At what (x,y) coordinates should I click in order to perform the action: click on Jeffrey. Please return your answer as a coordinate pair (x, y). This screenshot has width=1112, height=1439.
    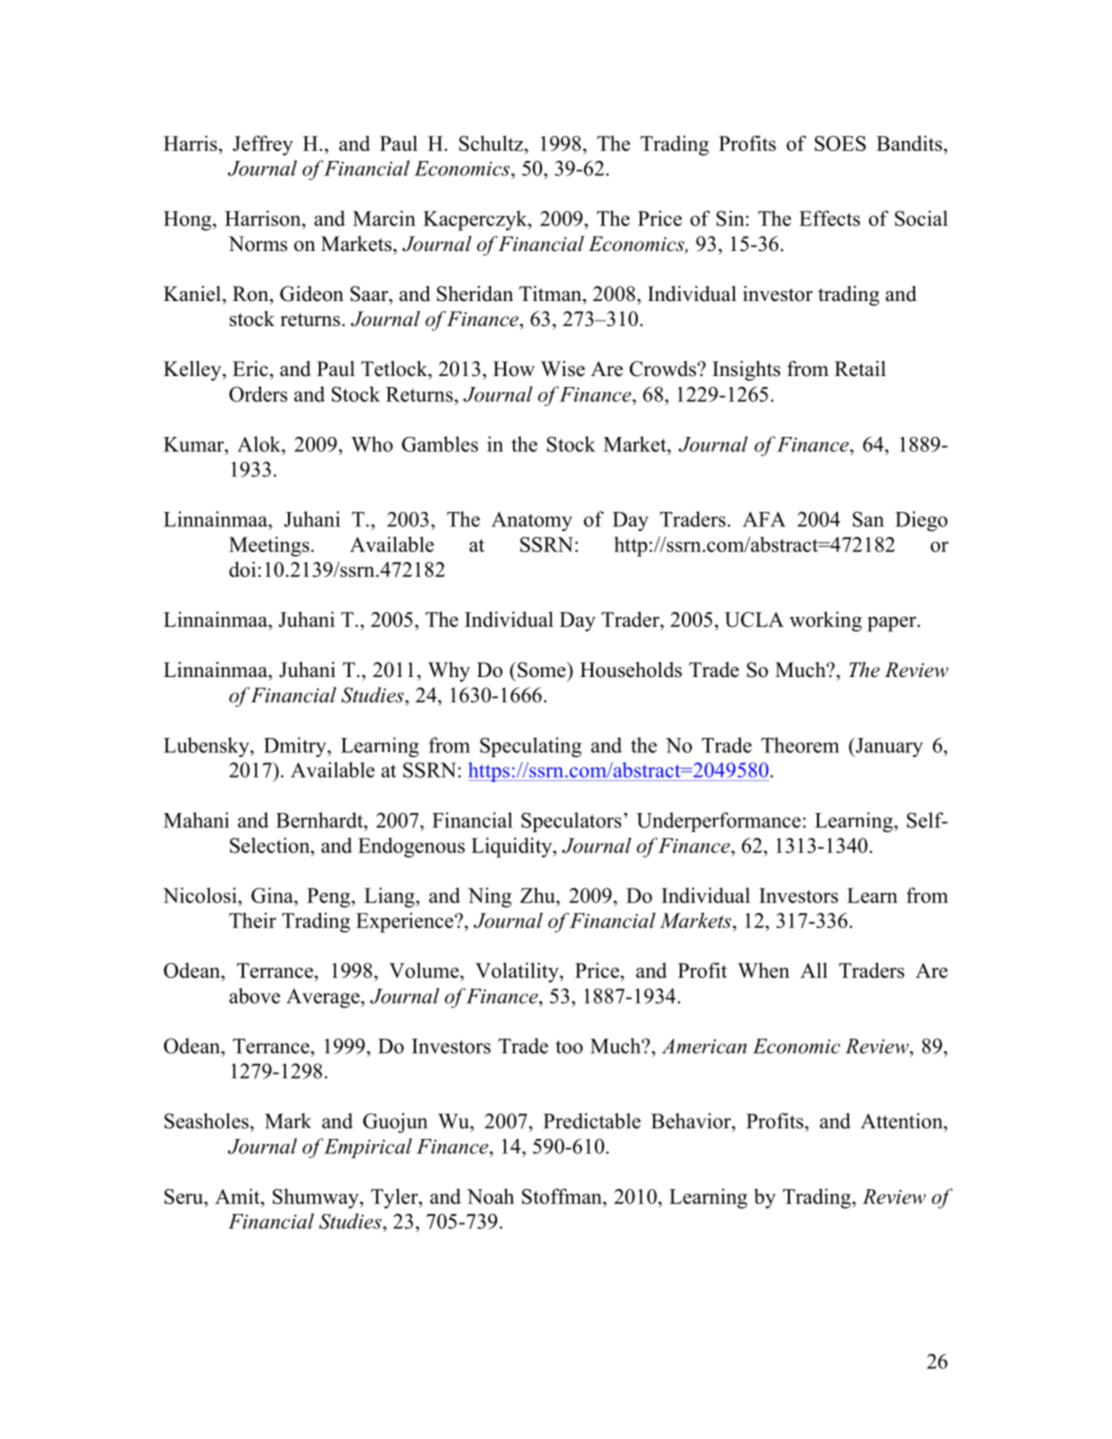
    Looking at the image, I should click on (263, 145).
